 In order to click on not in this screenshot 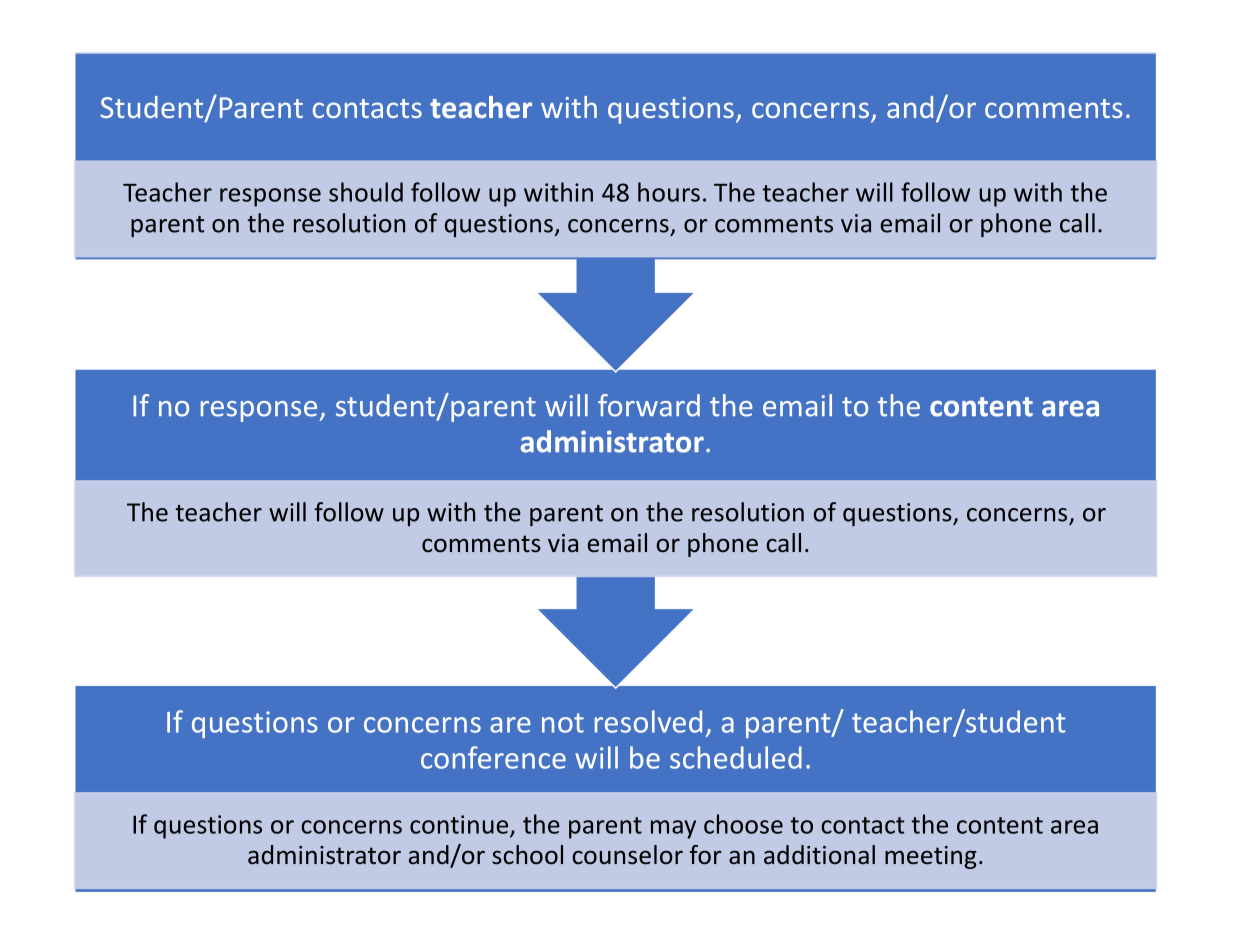, I will do `click(563, 723)`.
